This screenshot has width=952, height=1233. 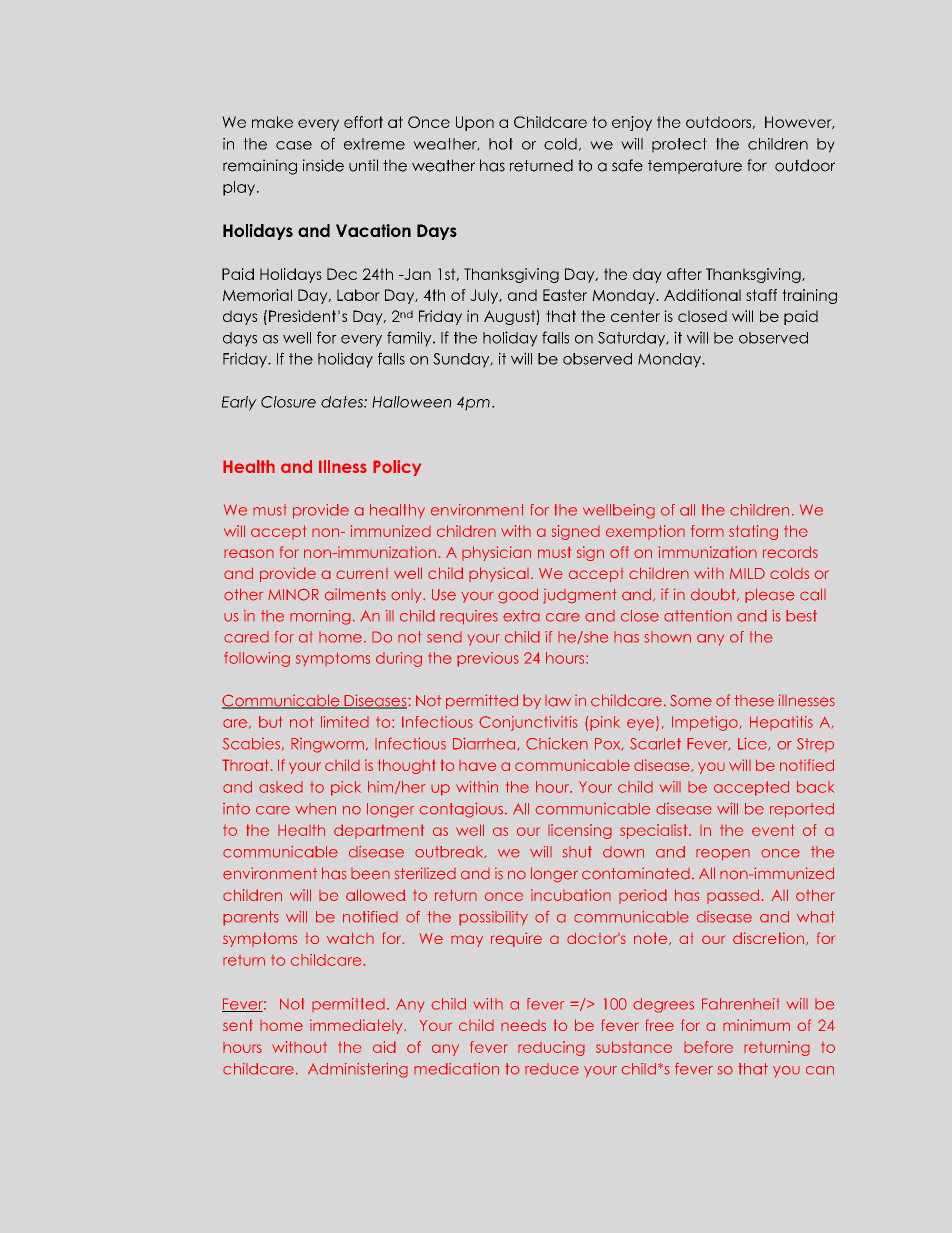 What do you see at coordinates (781, 723) in the screenshot?
I see `Hepatitis` at bounding box center [781, 723].
